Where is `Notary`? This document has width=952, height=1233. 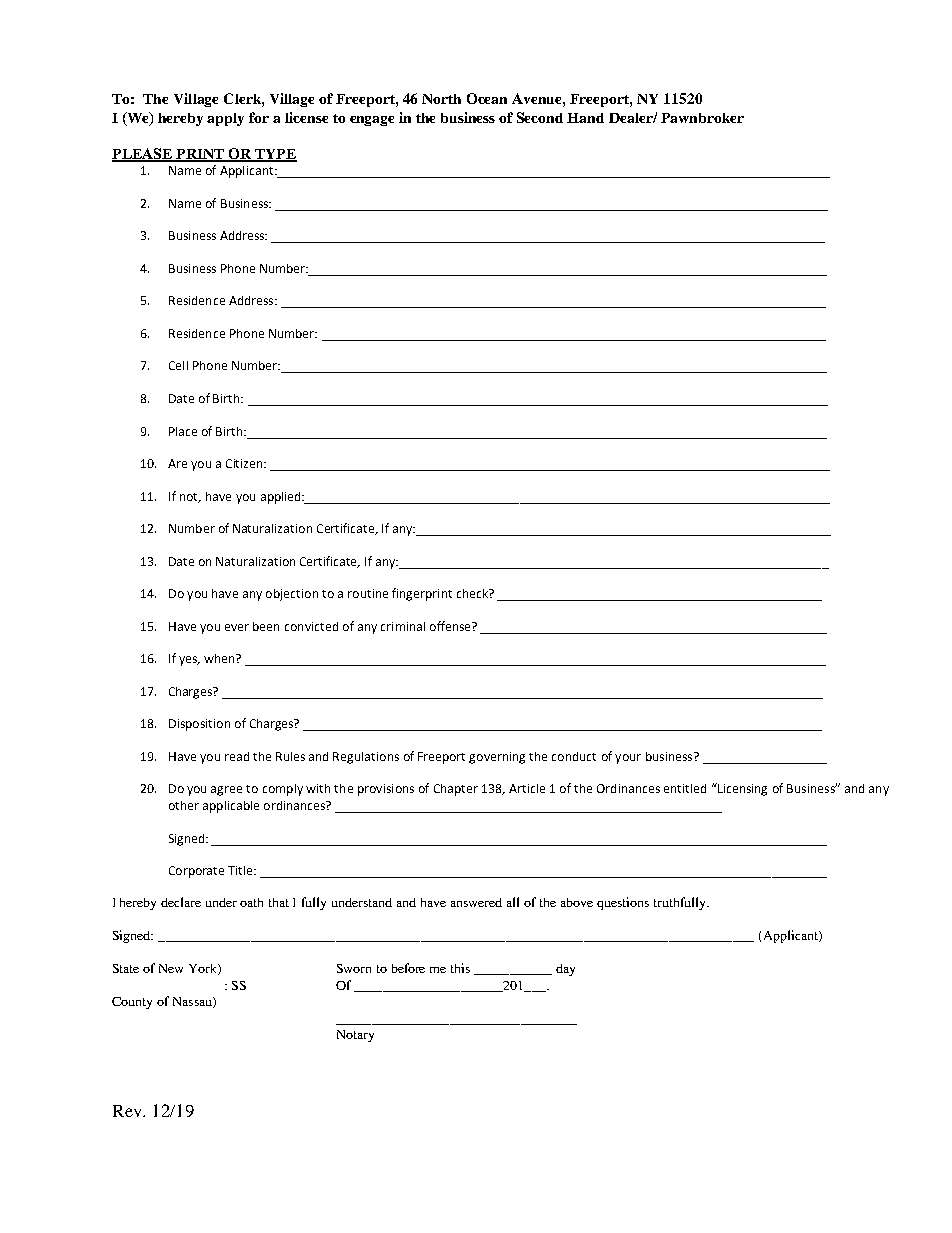 Notary is located at coordinates (355, 1036).
